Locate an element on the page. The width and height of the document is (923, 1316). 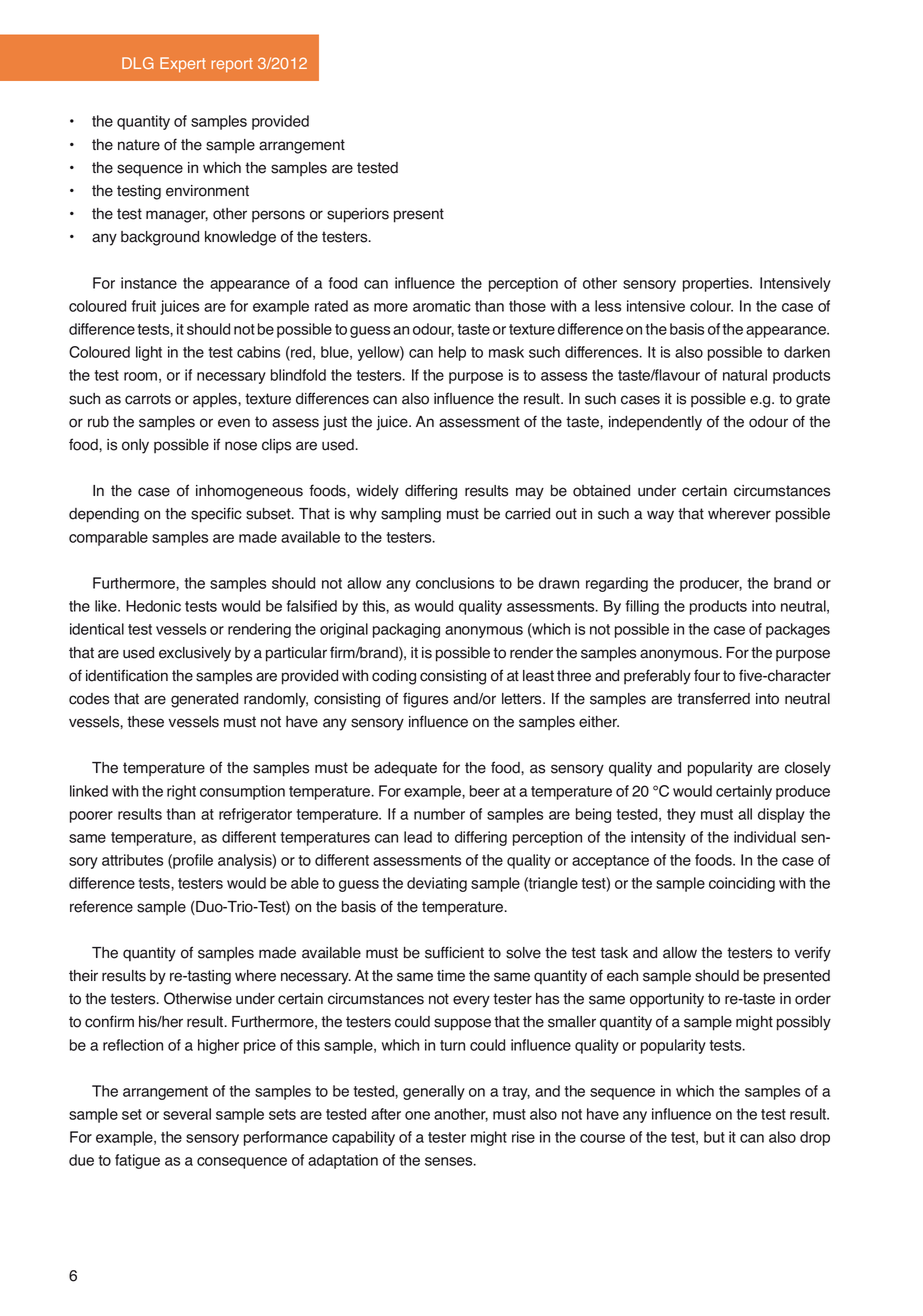
drop is located at coordinates (815, 1138).
